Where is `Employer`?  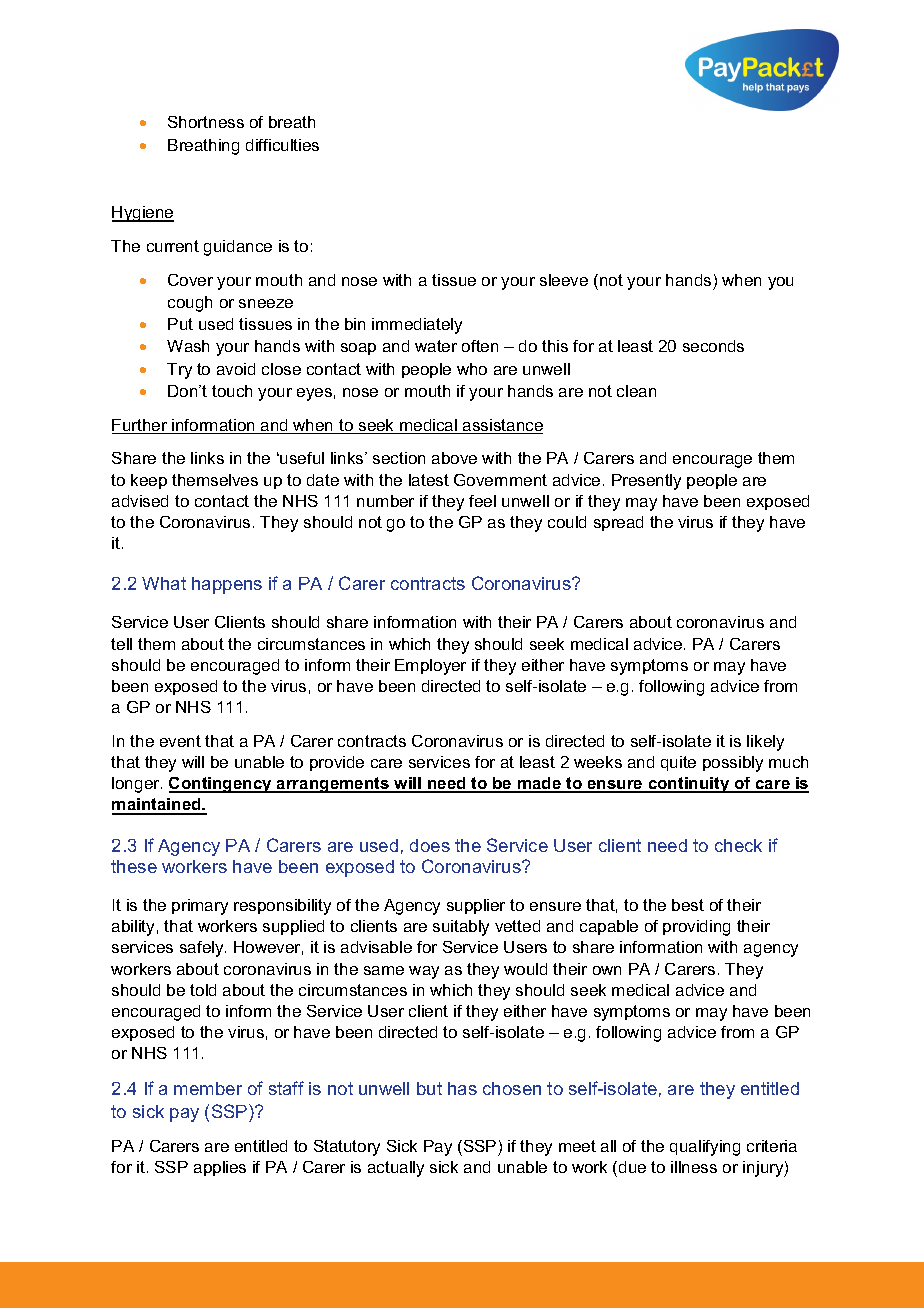 Employer is located at coordinates (430, 667).
